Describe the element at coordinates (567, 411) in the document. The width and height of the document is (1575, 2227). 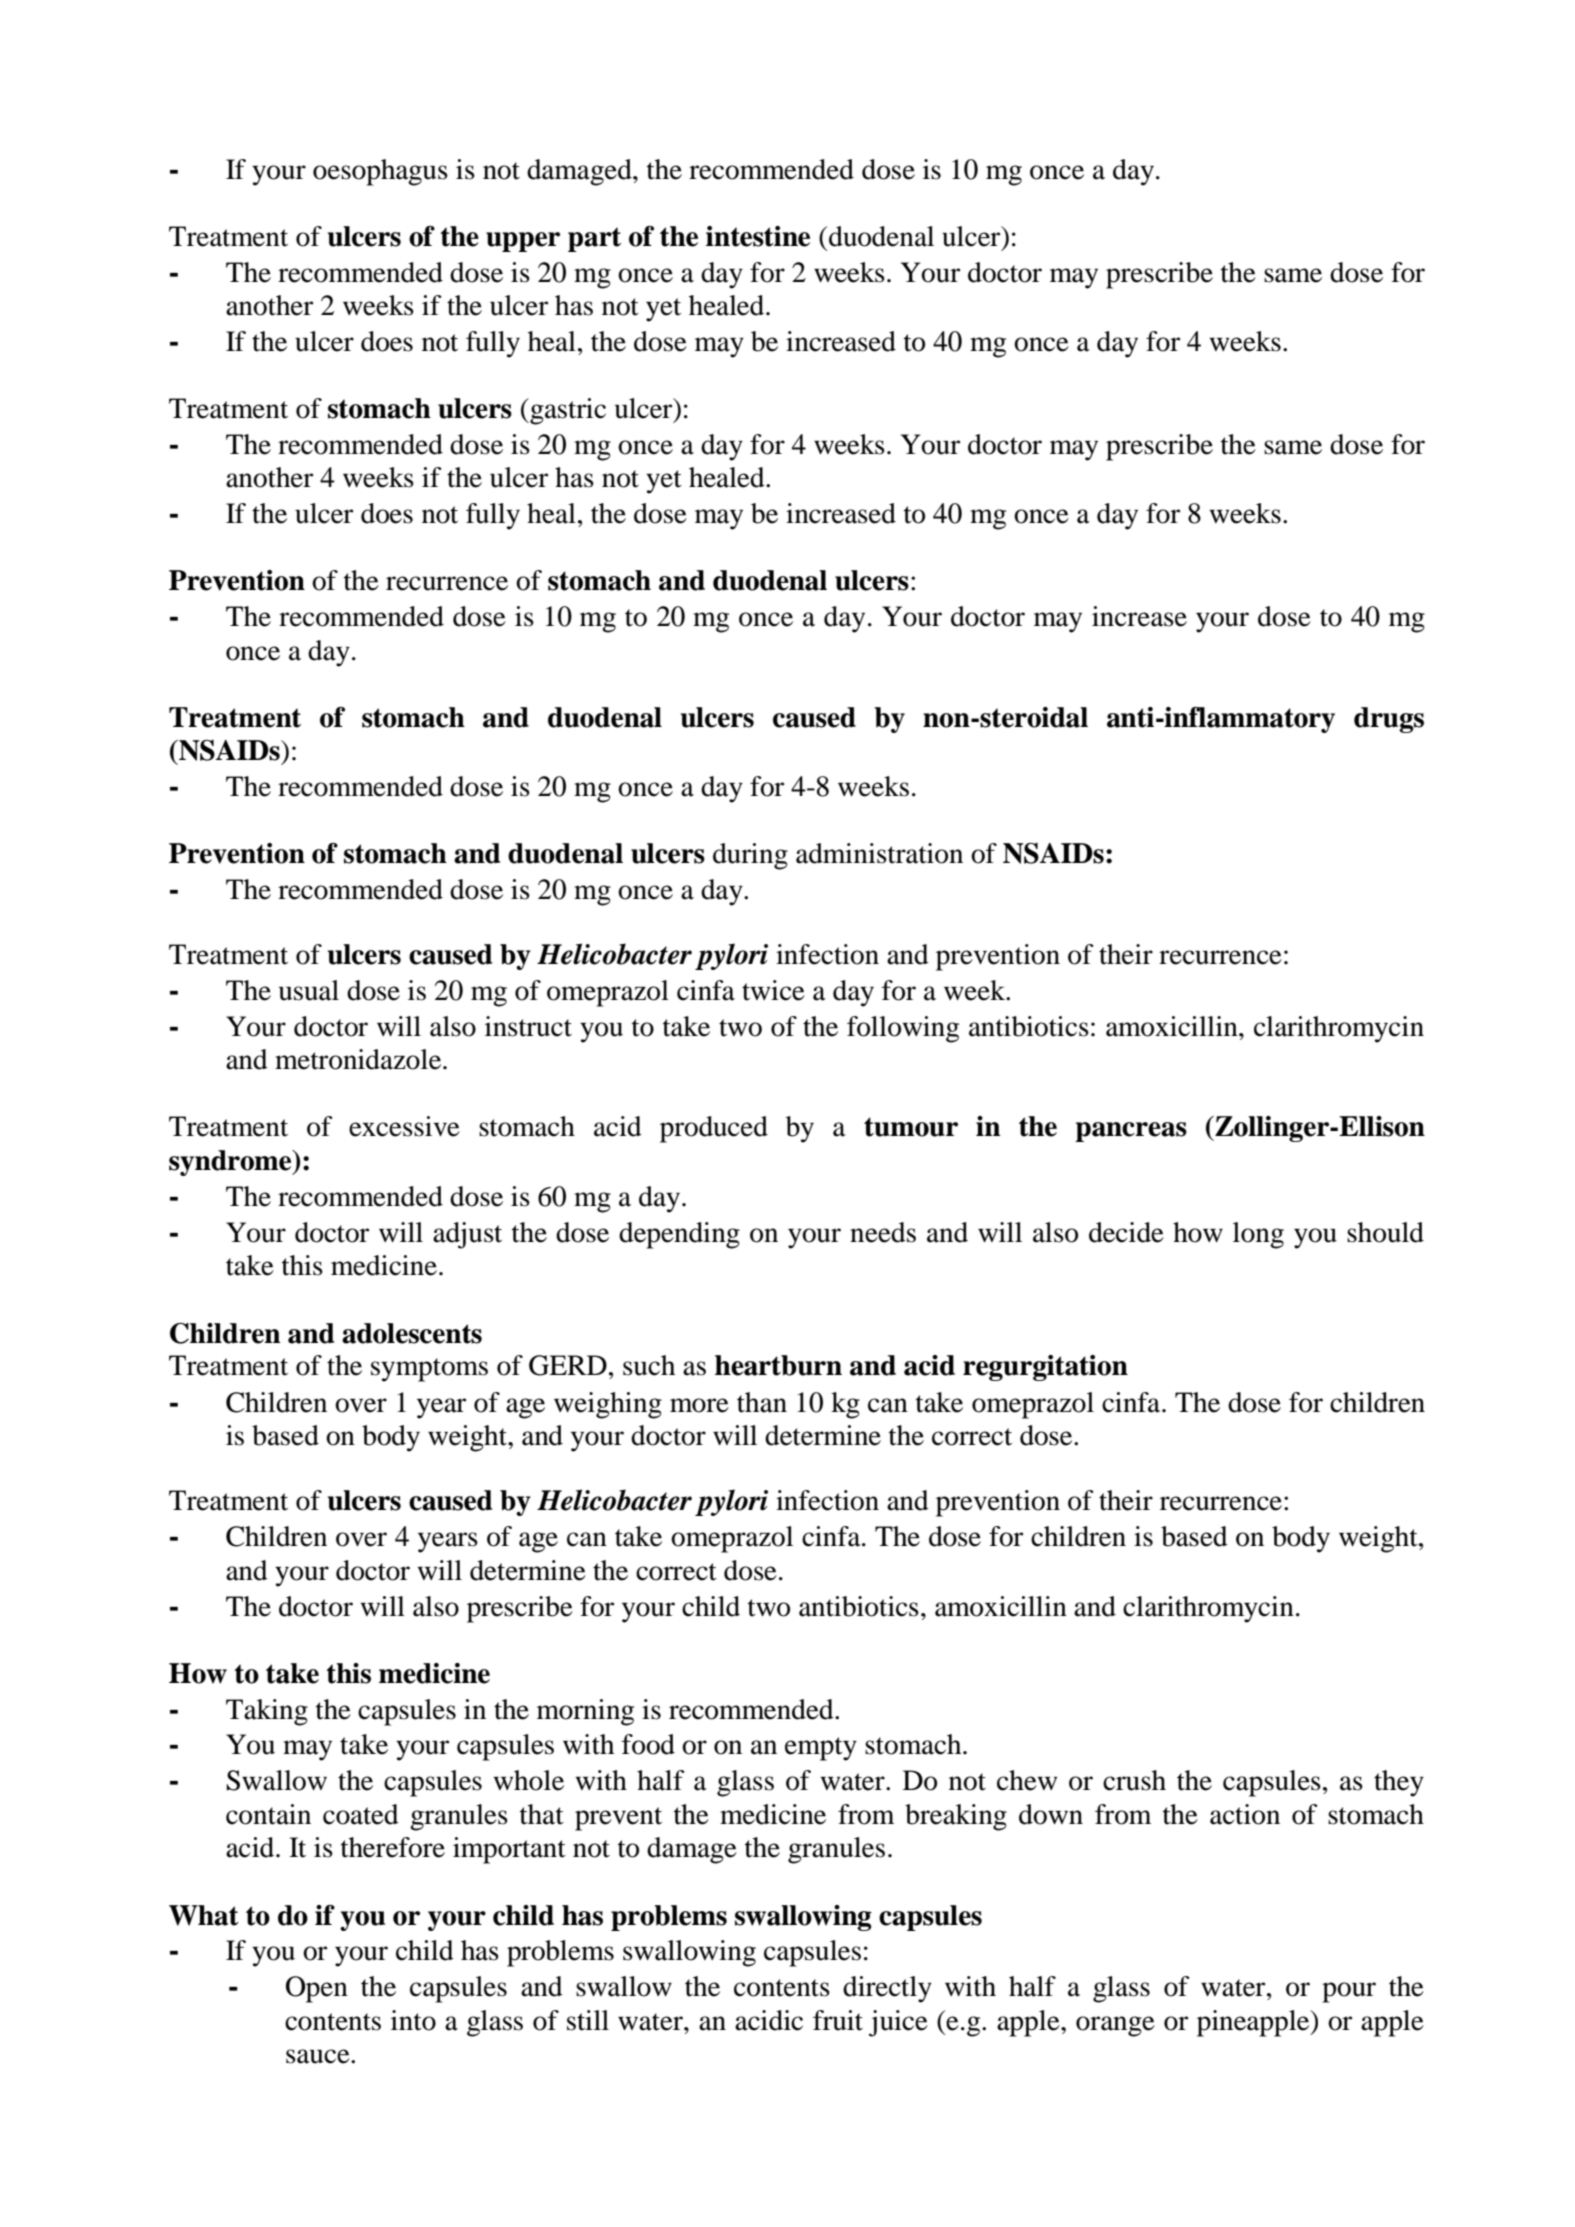
I see `gastric` at that location.
